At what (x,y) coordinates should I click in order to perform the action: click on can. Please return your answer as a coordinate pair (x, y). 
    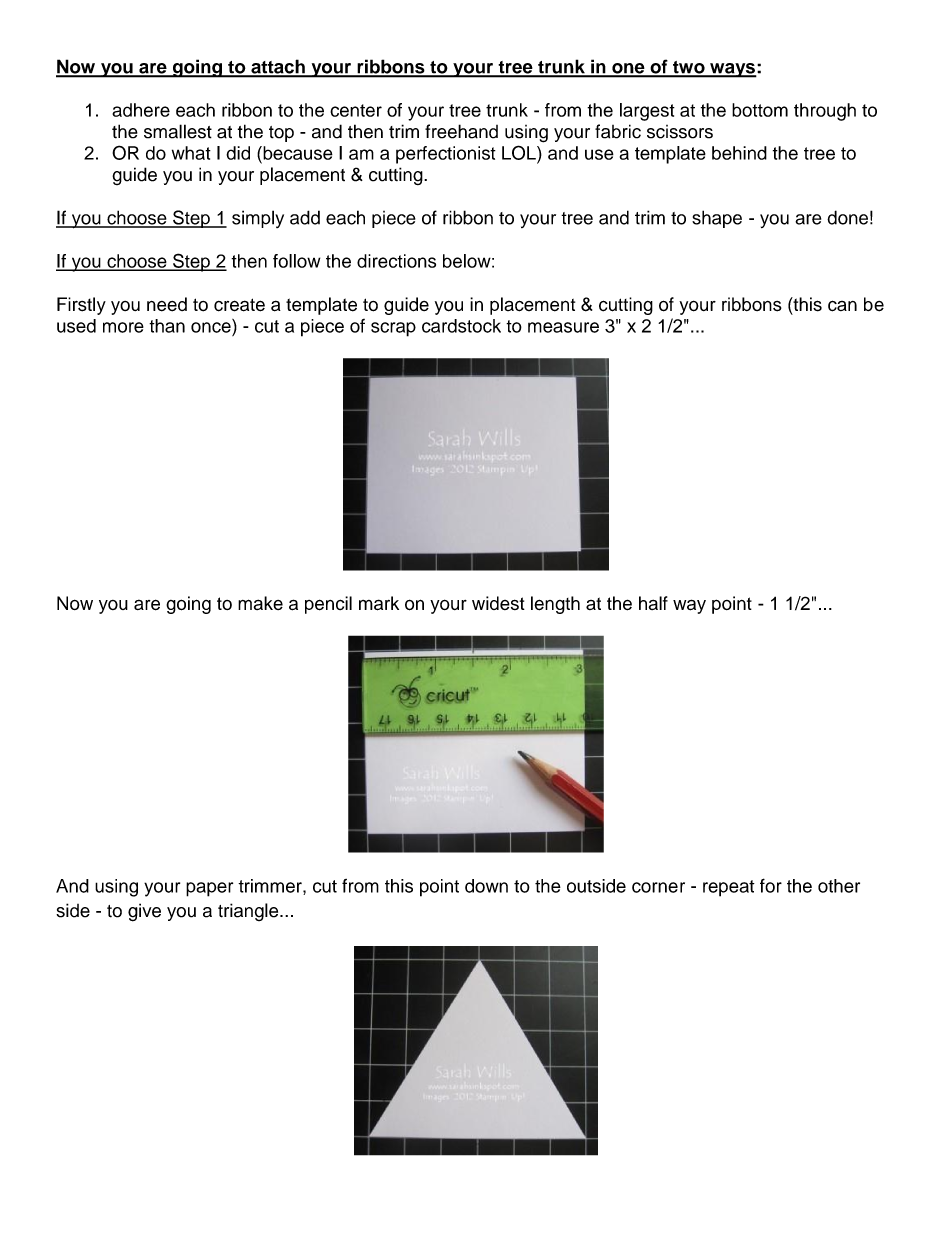
    Looking at the image, I should click on (842, 306).
